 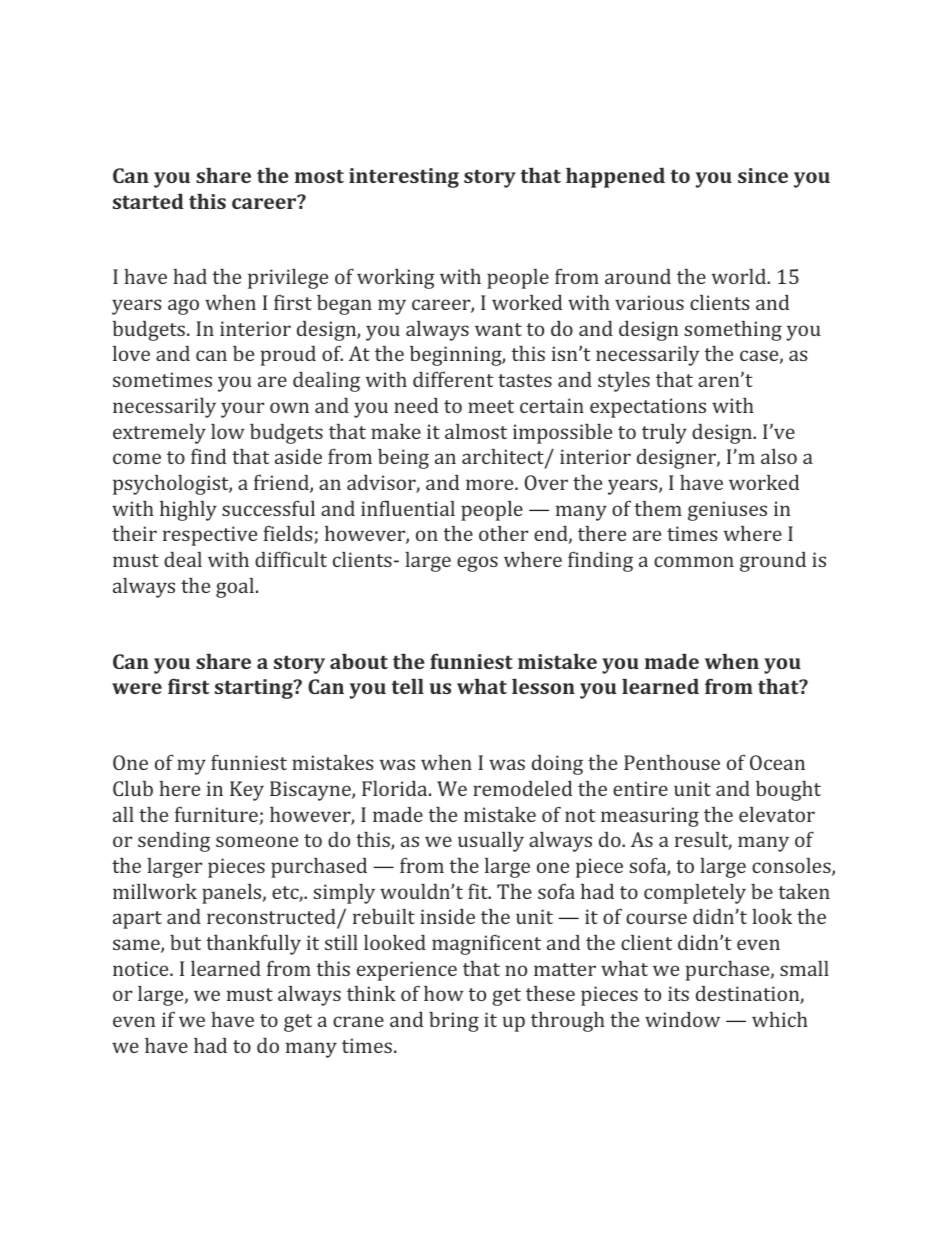 I want to click on measuring, so click(x=650, y=817).
